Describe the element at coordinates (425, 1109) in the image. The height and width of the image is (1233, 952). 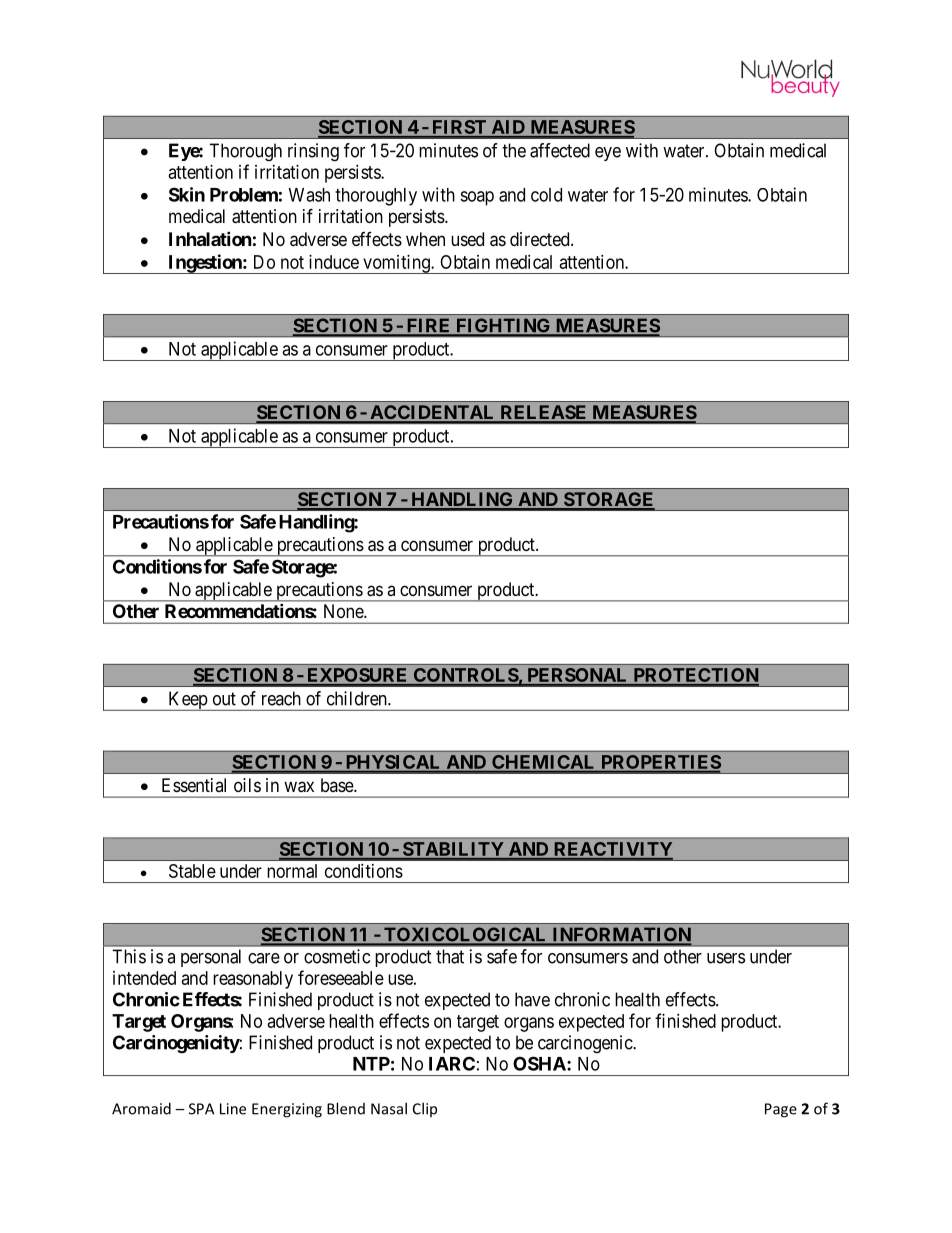
I see `Clip` at that location.
